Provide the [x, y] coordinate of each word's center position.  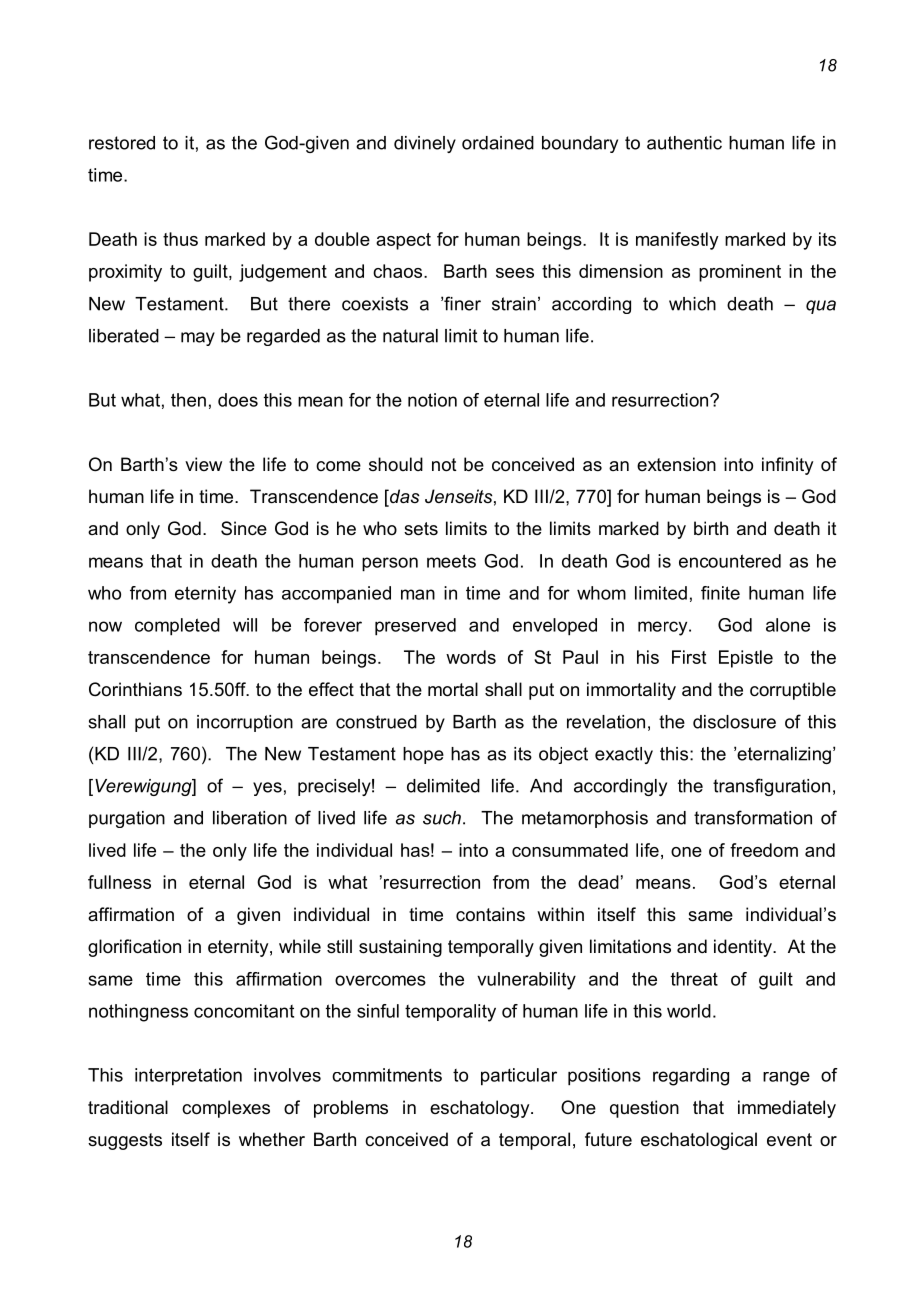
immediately [787, 1109]
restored [122, 143]
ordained [498, 143]
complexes [226, 1109]
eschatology [481, 1109]
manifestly [677, 241]
